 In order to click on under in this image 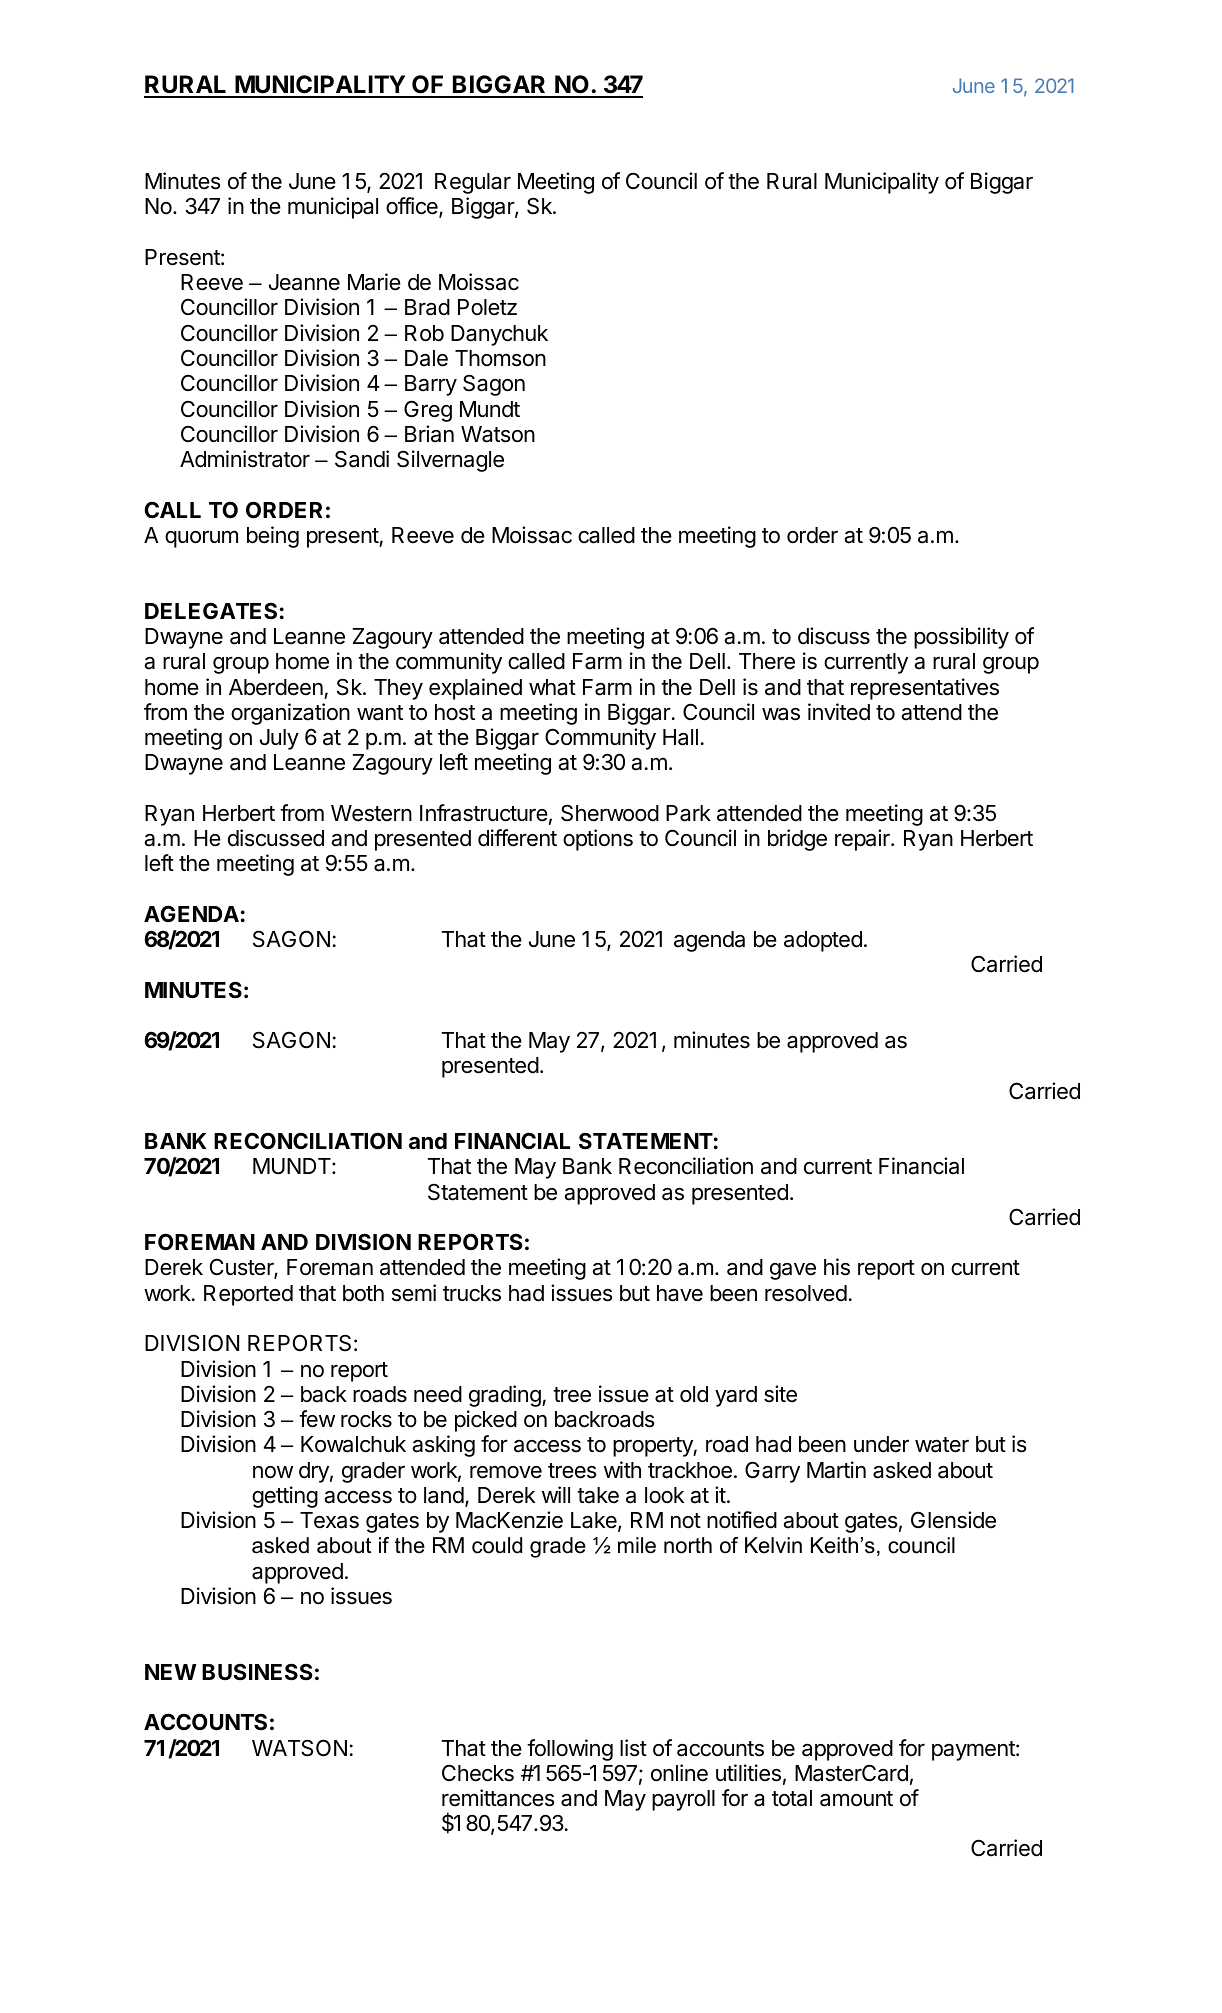, I will do `click(881, 1444)`.
